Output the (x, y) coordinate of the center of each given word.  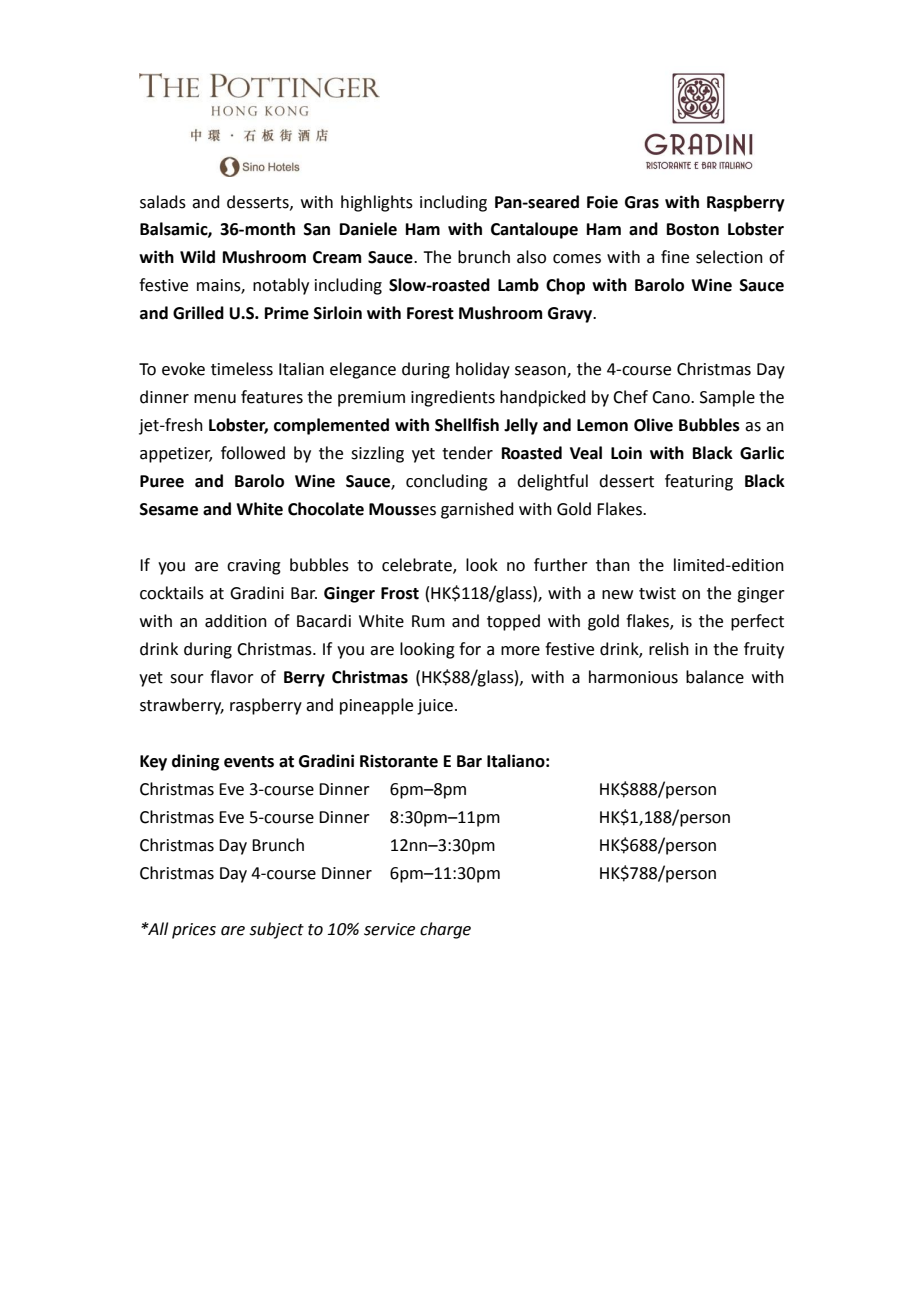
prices (194, 931)
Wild (197, 257)
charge (445, 930)
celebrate (418, 566)
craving (254, 567)
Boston (693, 229)
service (389, 929)
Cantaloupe (534, 230)
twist (657, 593)
